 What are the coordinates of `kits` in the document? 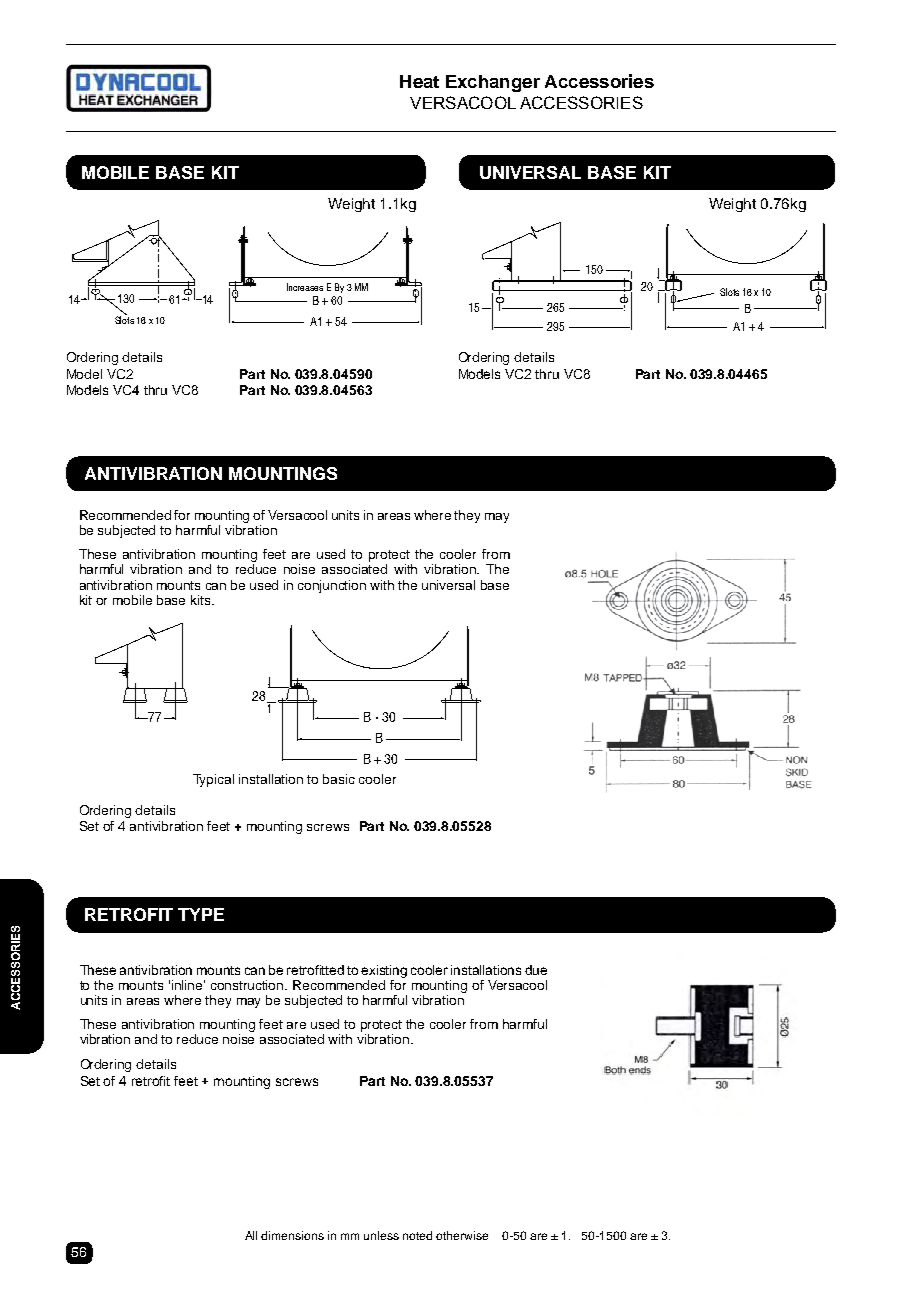 It's located at (202, 600).
